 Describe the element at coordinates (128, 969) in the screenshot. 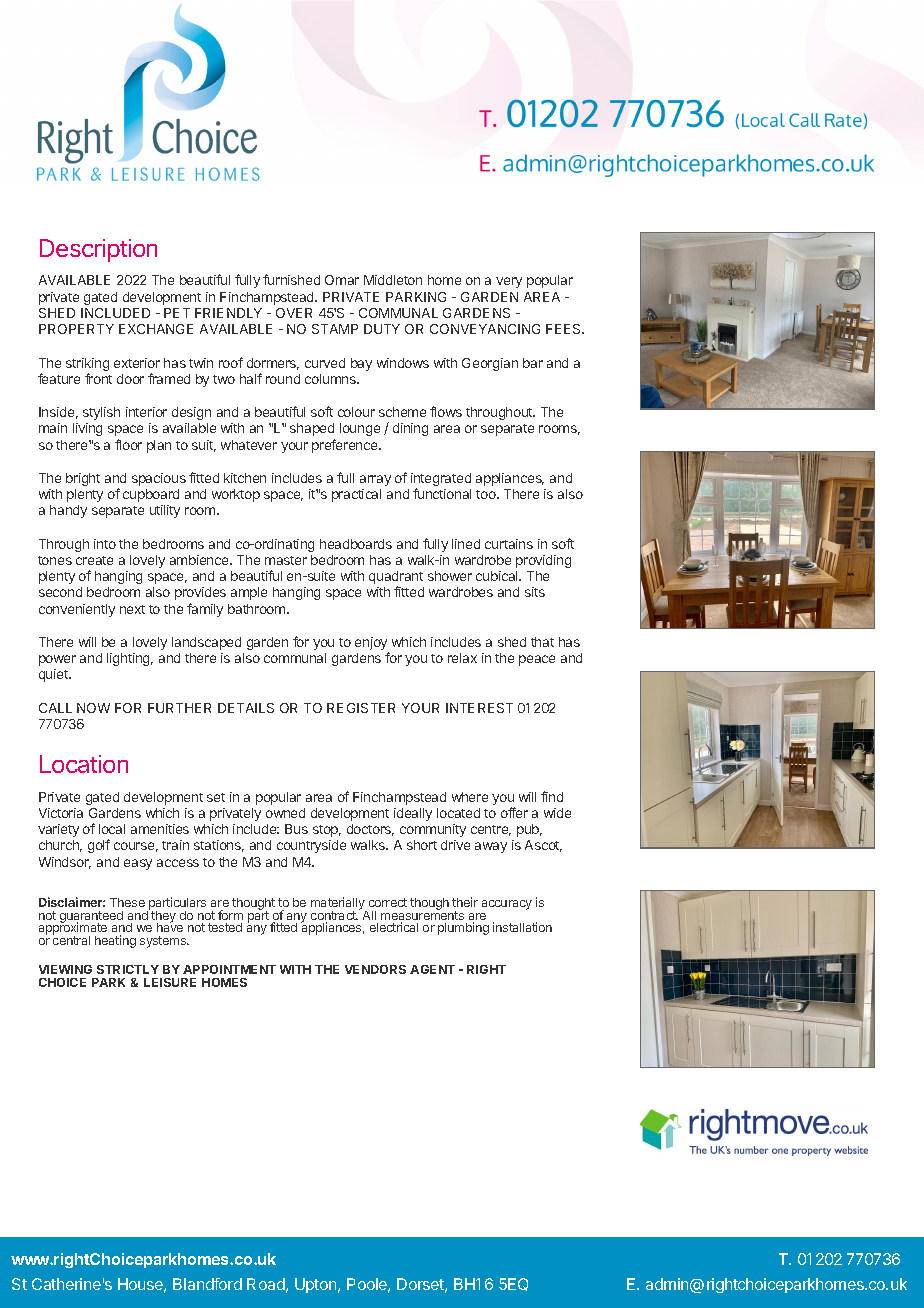

I see `STRICTLY` at that location.
